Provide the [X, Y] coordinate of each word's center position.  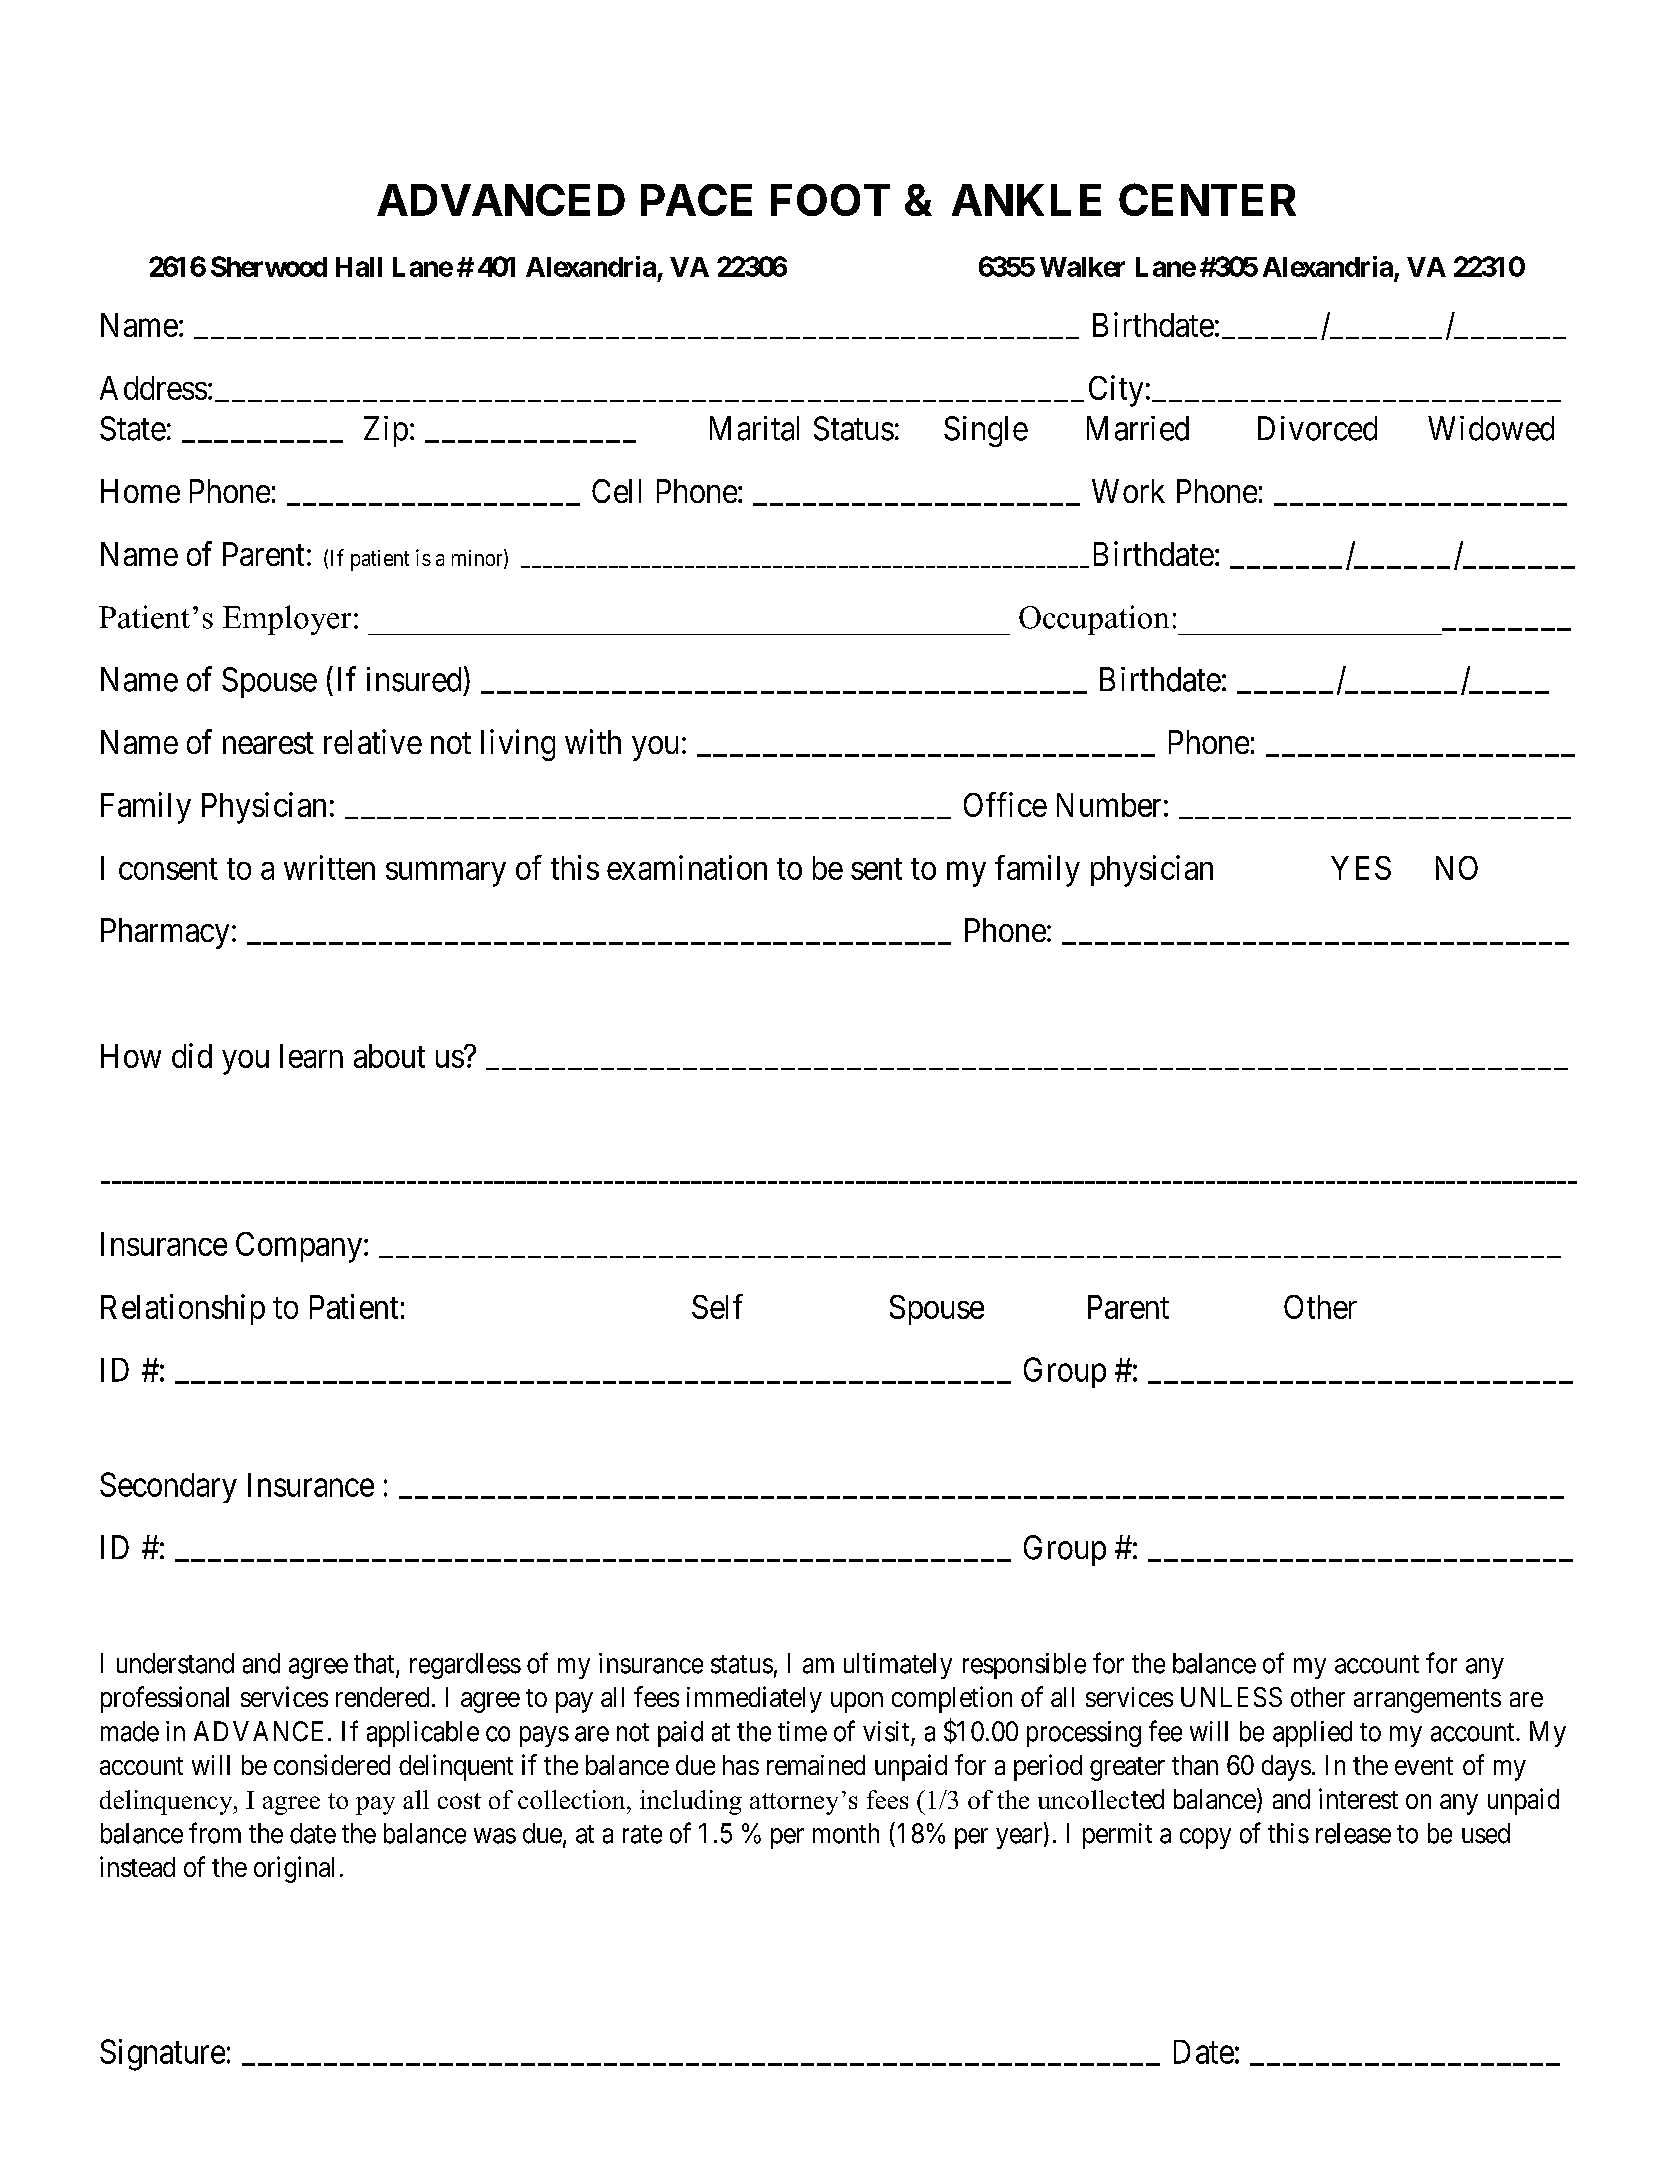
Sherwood [269, 266]
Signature [162, 2055]
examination [687, 867]
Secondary [168, 1487]
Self [717, 1306]
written [329, 867]
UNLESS [1231, 1697]
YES [1361, 868]
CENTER [1207, 199]
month [846, 1833]
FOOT [830, 200]
